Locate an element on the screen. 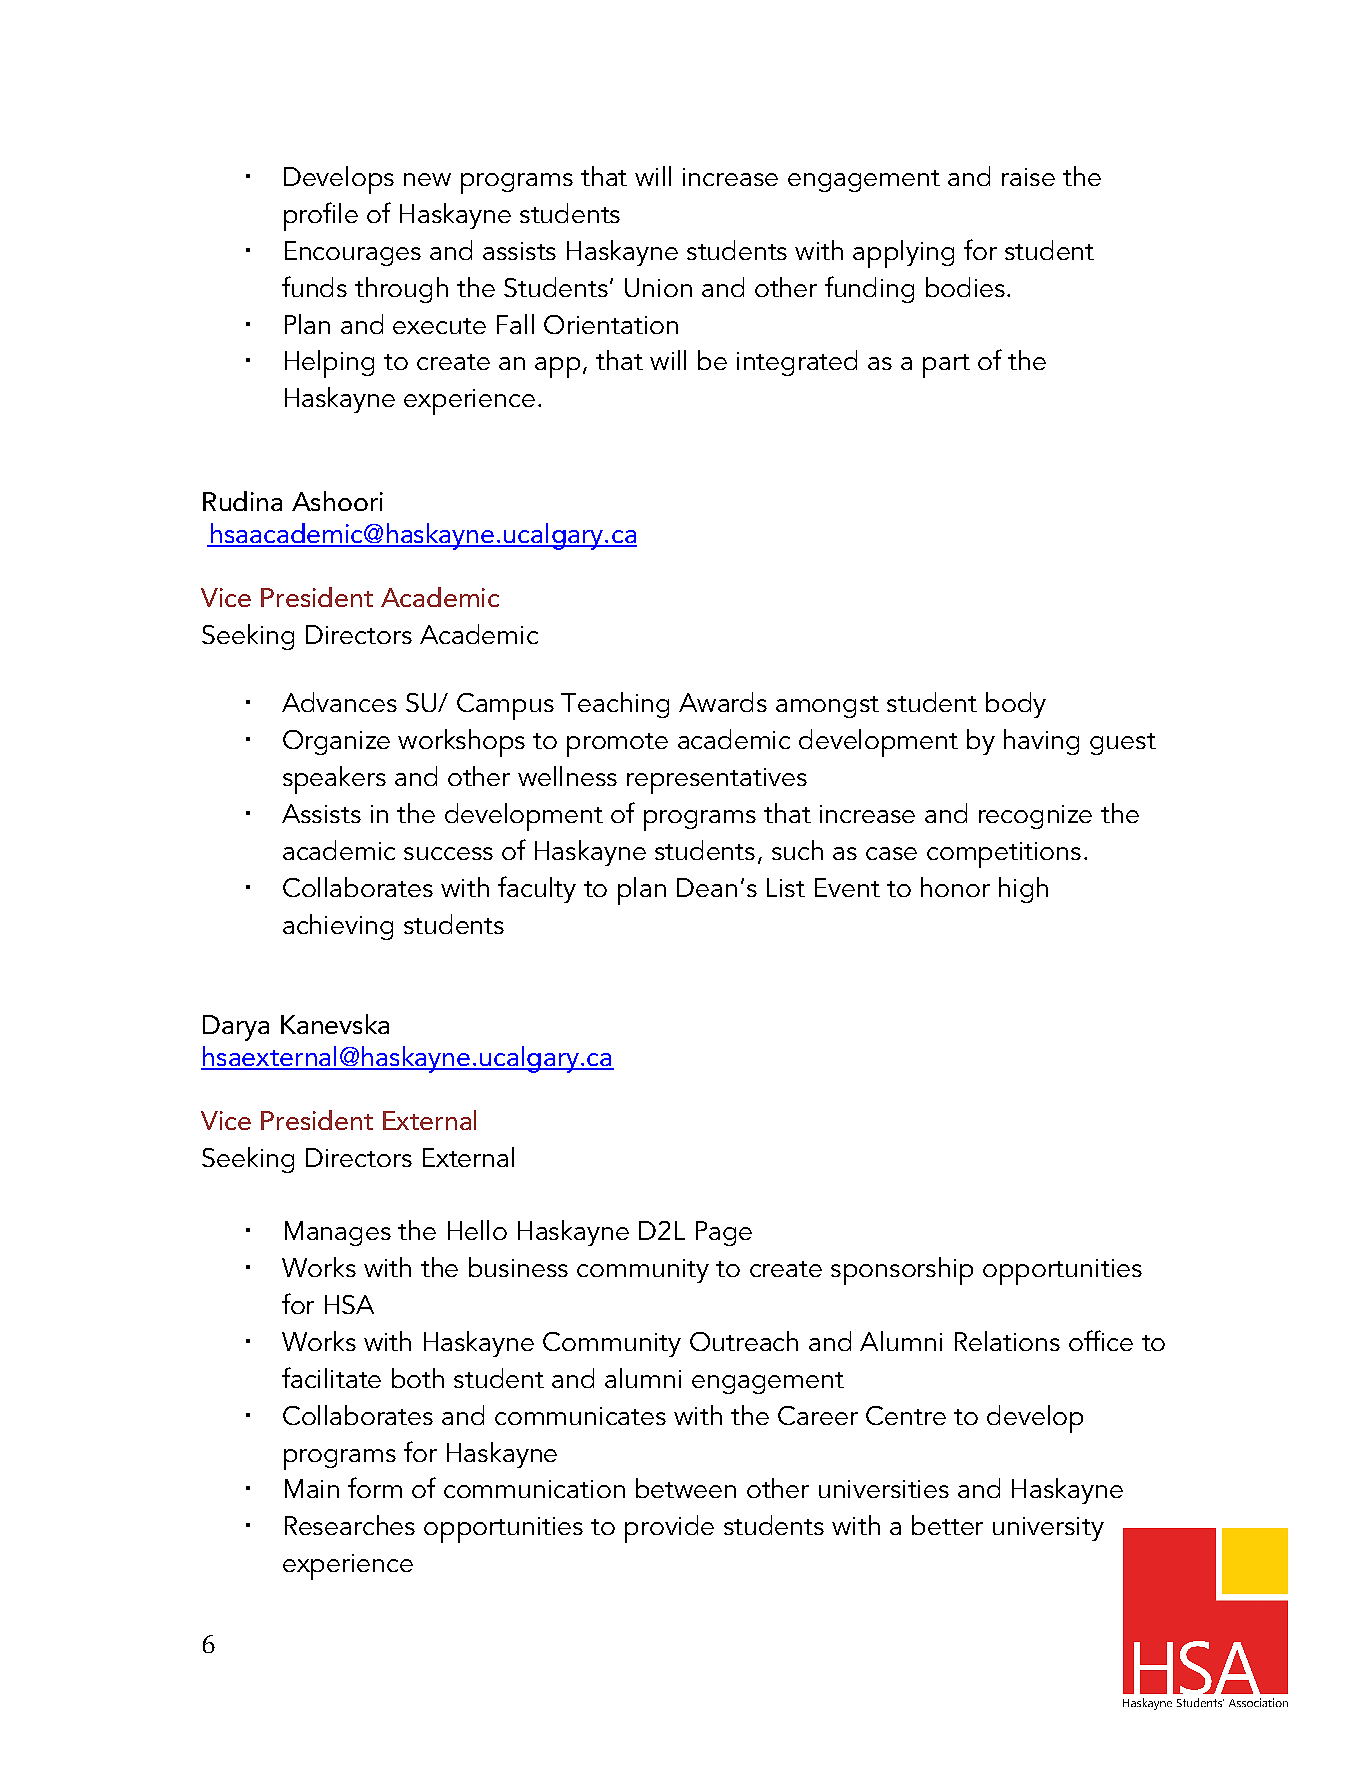  Main is located at coordinates (312, 1488).
